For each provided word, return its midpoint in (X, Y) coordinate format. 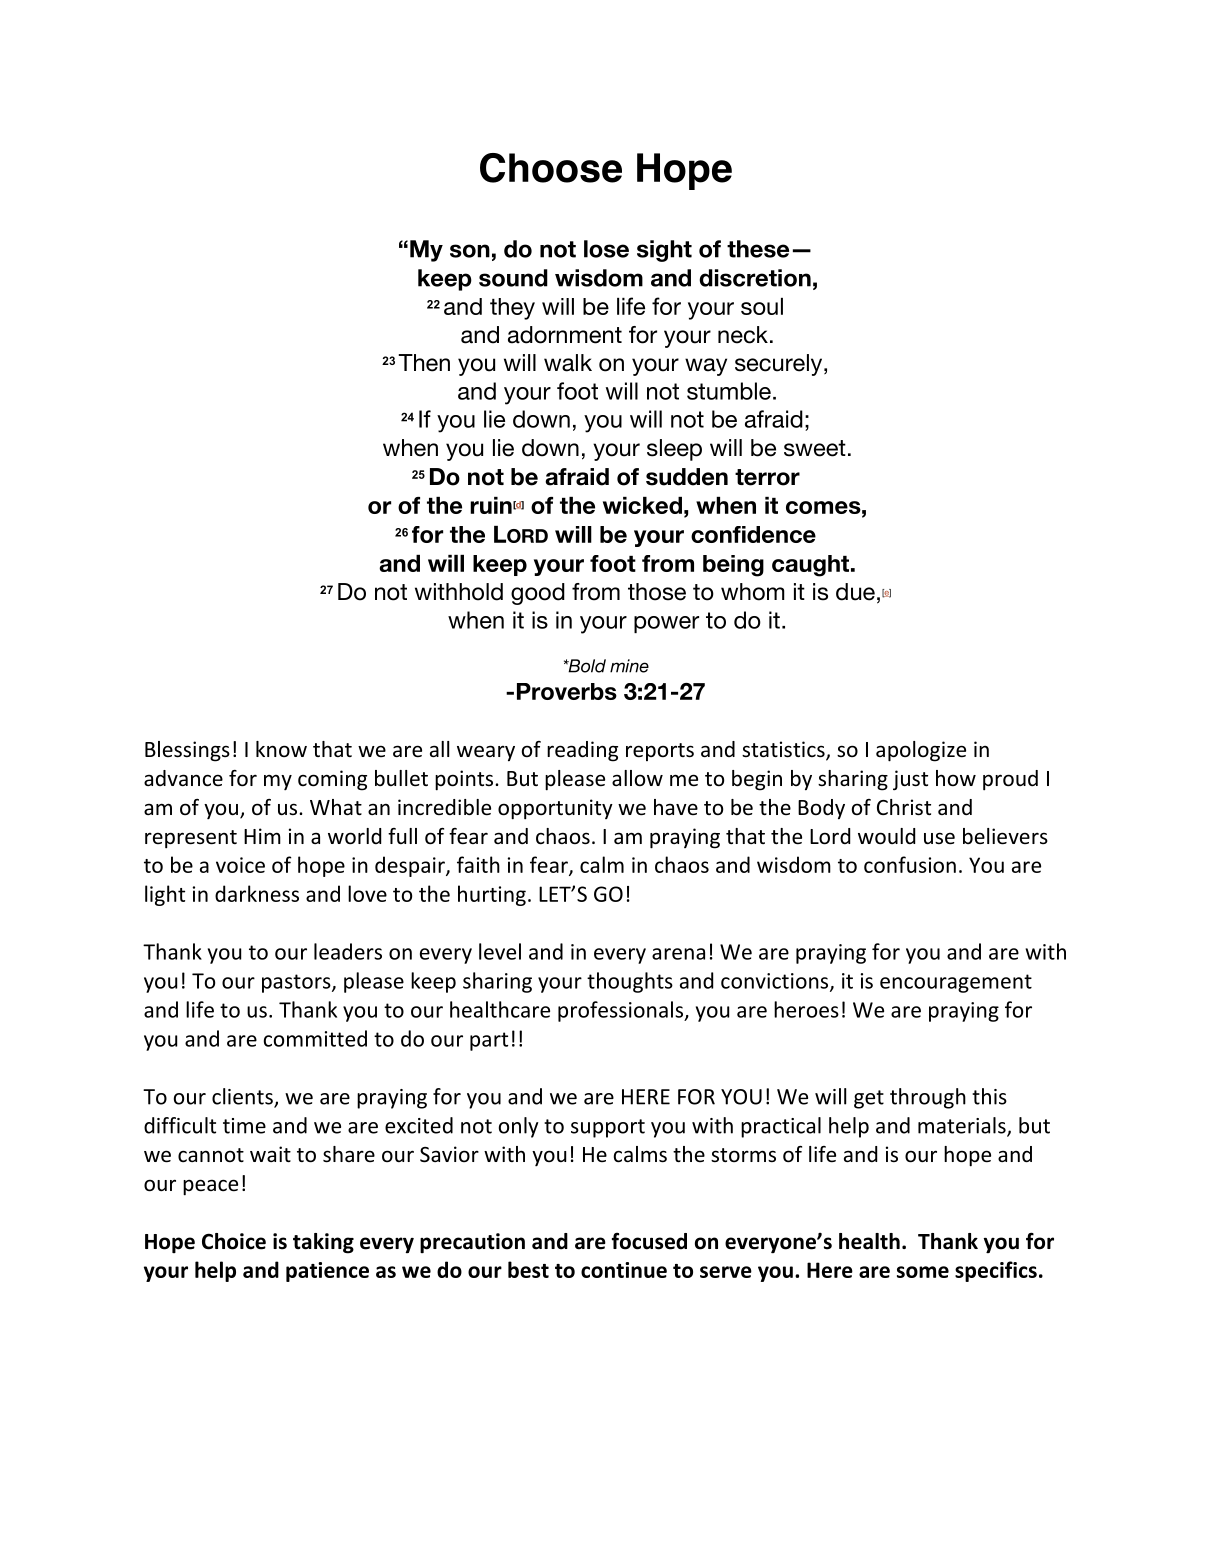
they (512, 309)
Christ (904, 807)
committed (315, 1038)
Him (262, 836)
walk (568, 363)
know (281, 749)
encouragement (956, 983)
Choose (551, 168)
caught (812, 566)
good (538, 594)
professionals (622, 1011)
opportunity (555, 809)
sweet (815, 448)
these (758, 249)
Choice (234, 1241)
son (470, 251)
